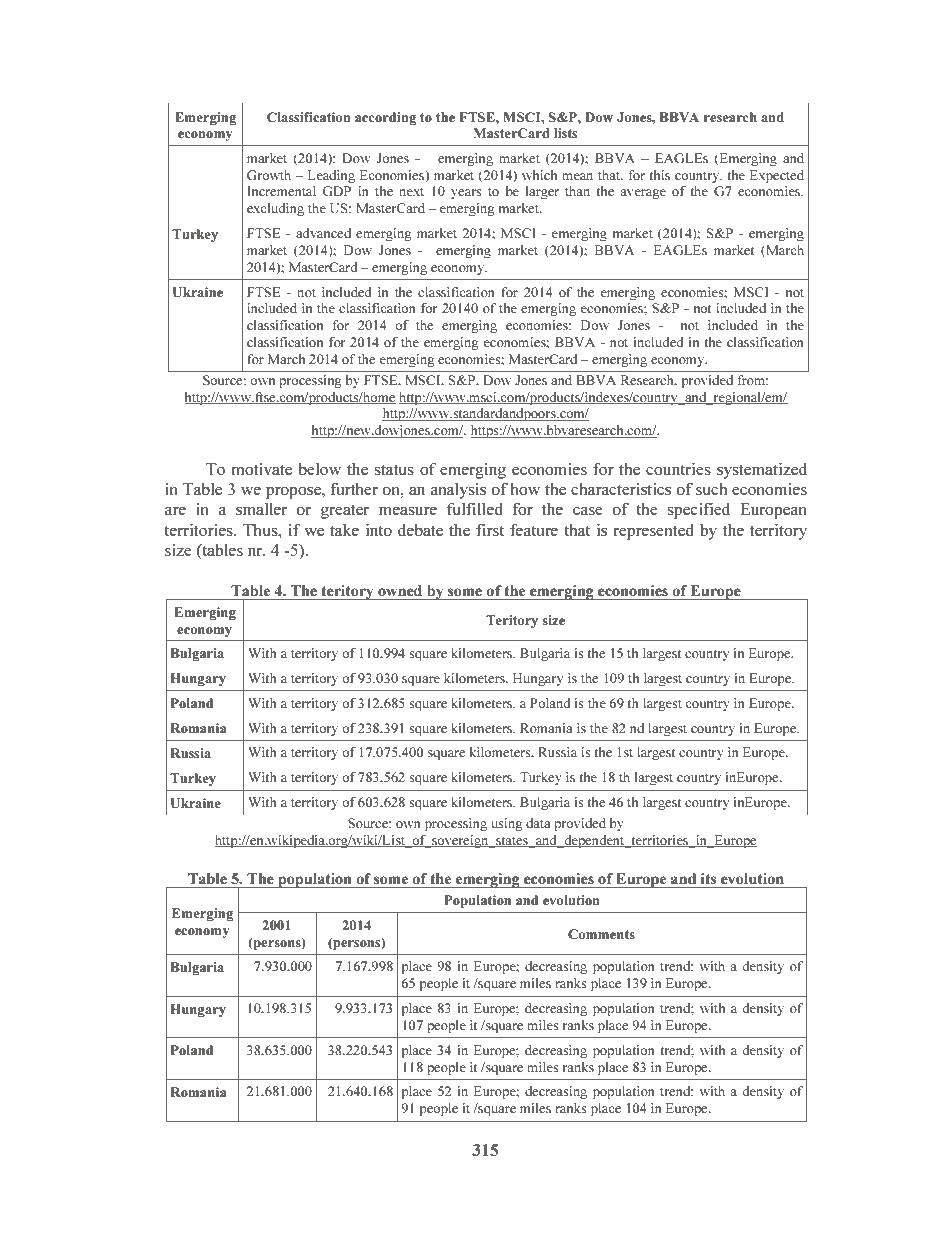  What do you see at coordinates (534, 529) in the screenshot?
I see `feature` at bounding box center [534, 529].
